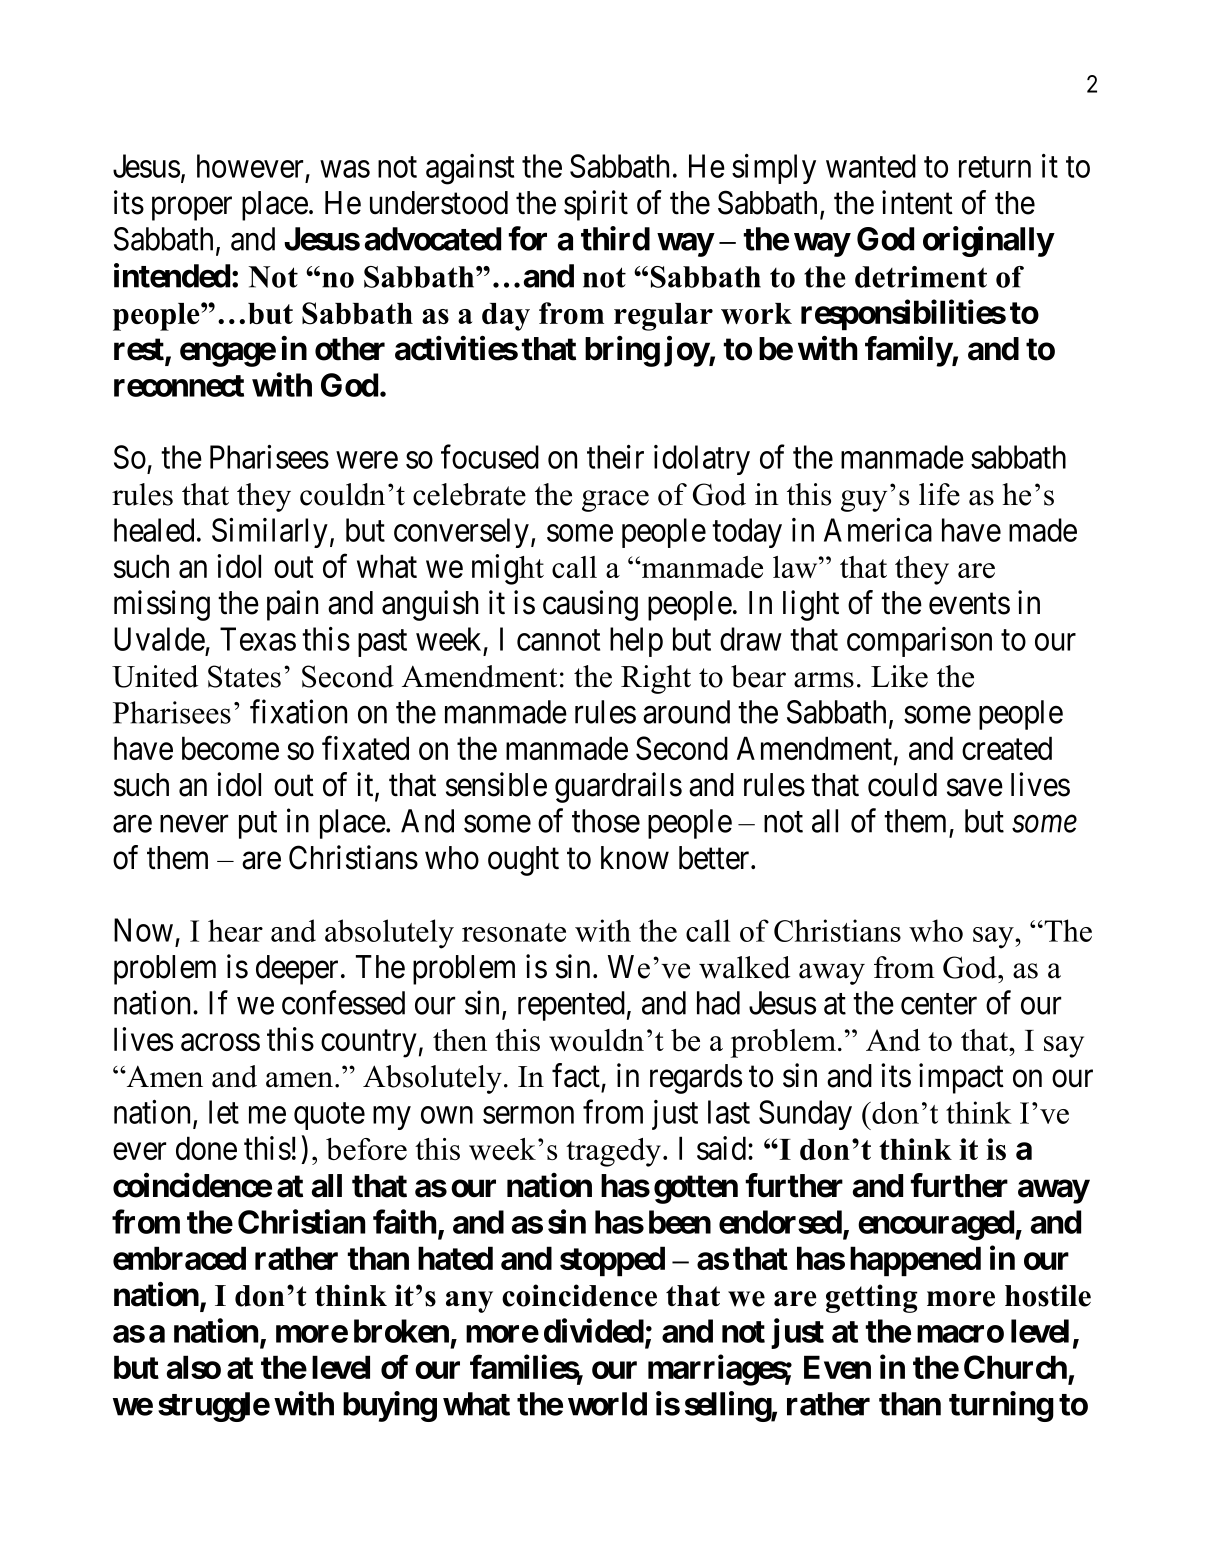 Image resolution: width=1210 pixels, height=1566 pixels. I want to click on guardrails, so click(618, 787).
